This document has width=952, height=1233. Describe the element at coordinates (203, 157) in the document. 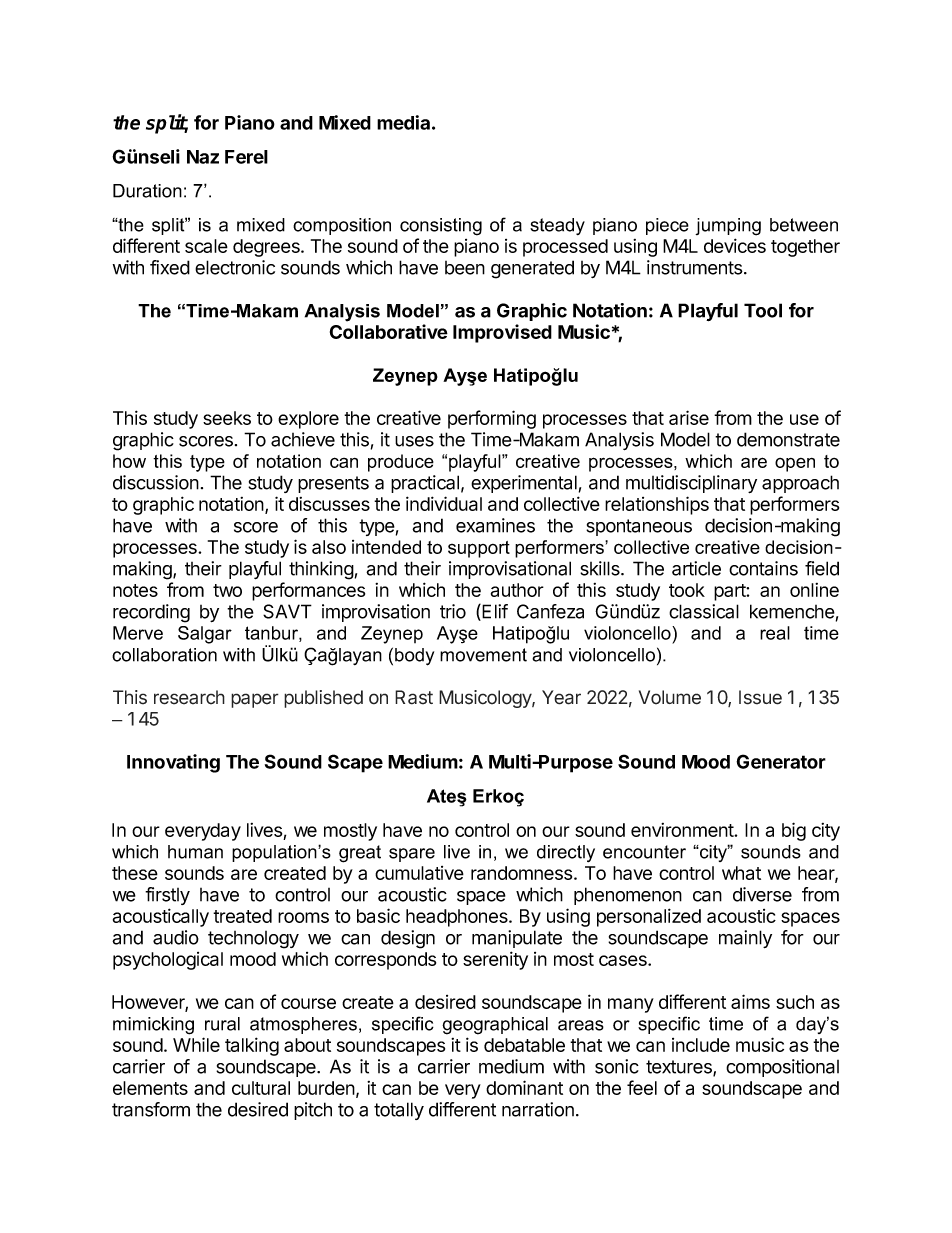

I see `Naz` at that location.
